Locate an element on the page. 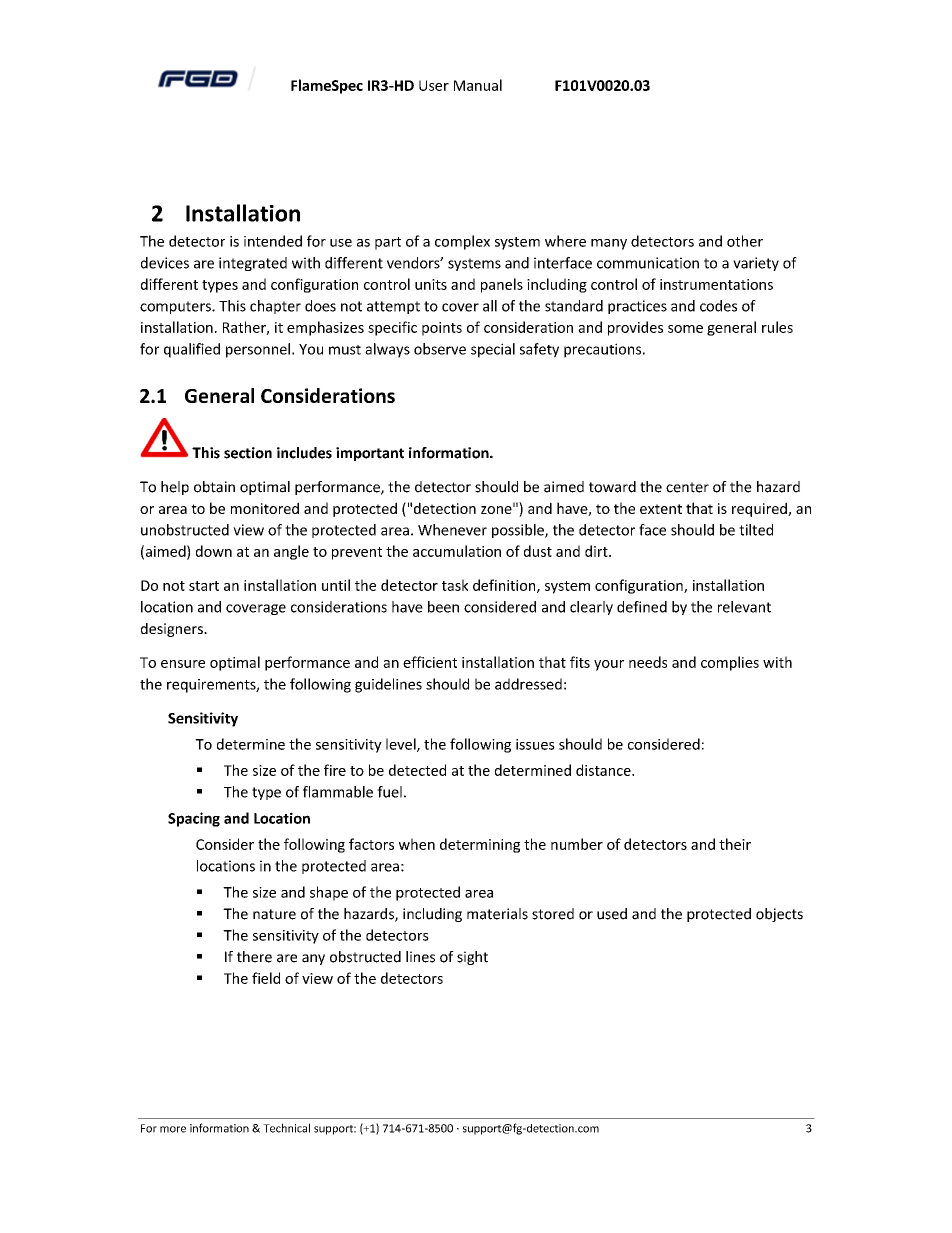  some is located at coordinates (685, 329).
